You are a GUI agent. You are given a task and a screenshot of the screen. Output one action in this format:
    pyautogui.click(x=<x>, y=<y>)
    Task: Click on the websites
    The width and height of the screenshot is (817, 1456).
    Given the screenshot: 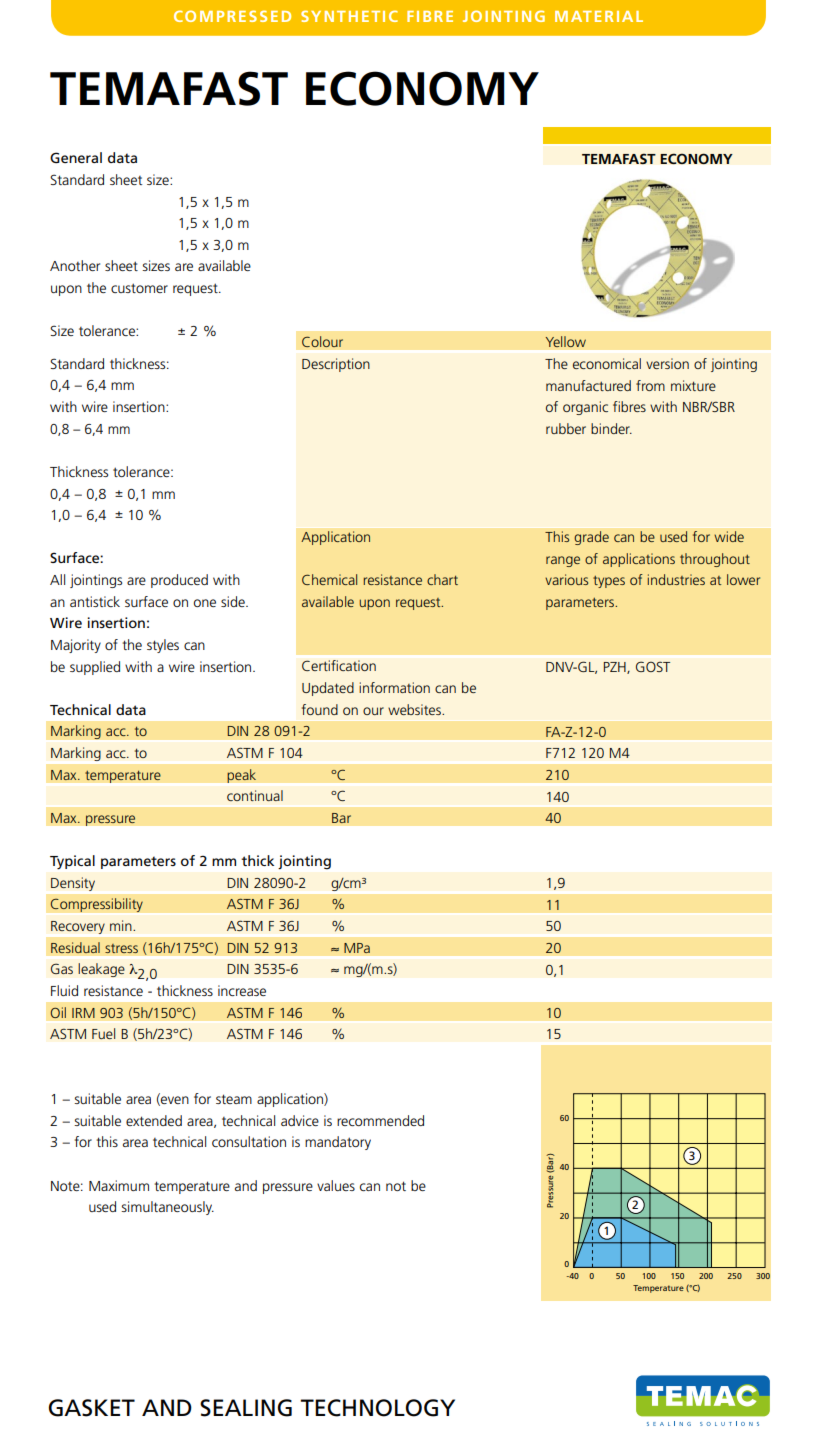 What is the action you would take?
    pyautogui.click(x=415, y=709)
